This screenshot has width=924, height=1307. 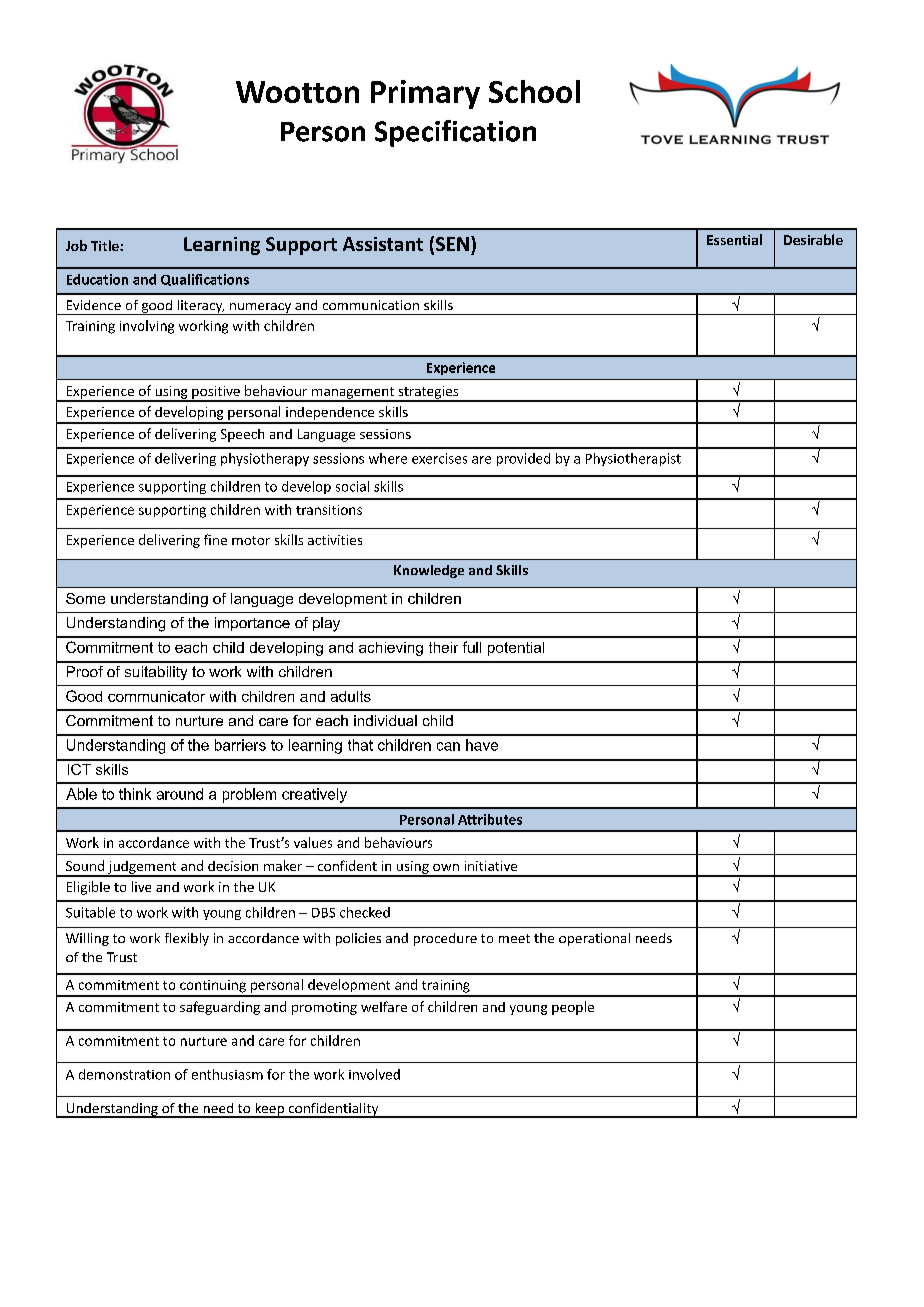 I want to click on own, so click(x=446, y=867).
